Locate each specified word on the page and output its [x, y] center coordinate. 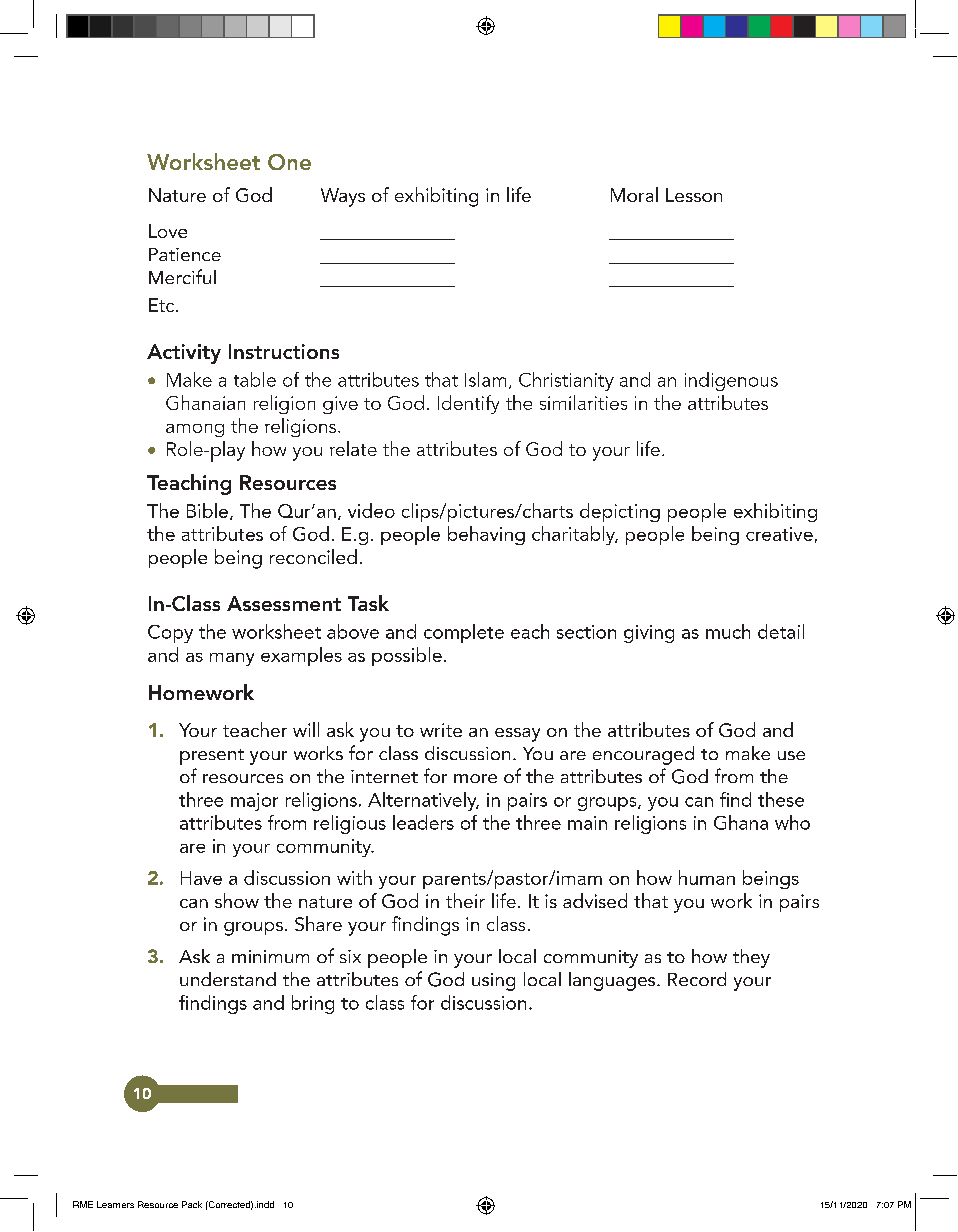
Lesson [694, 195]
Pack [192, 1204]
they [751, 958]
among [195, 430]
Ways [343, 197]
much [728, 631]
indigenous [731, 381]
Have [201, 878]
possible [407, 656]
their [465, 900]
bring [313, 1004]
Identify [468, 404]
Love [168, 231]
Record [697, 979]
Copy [170, 634]
